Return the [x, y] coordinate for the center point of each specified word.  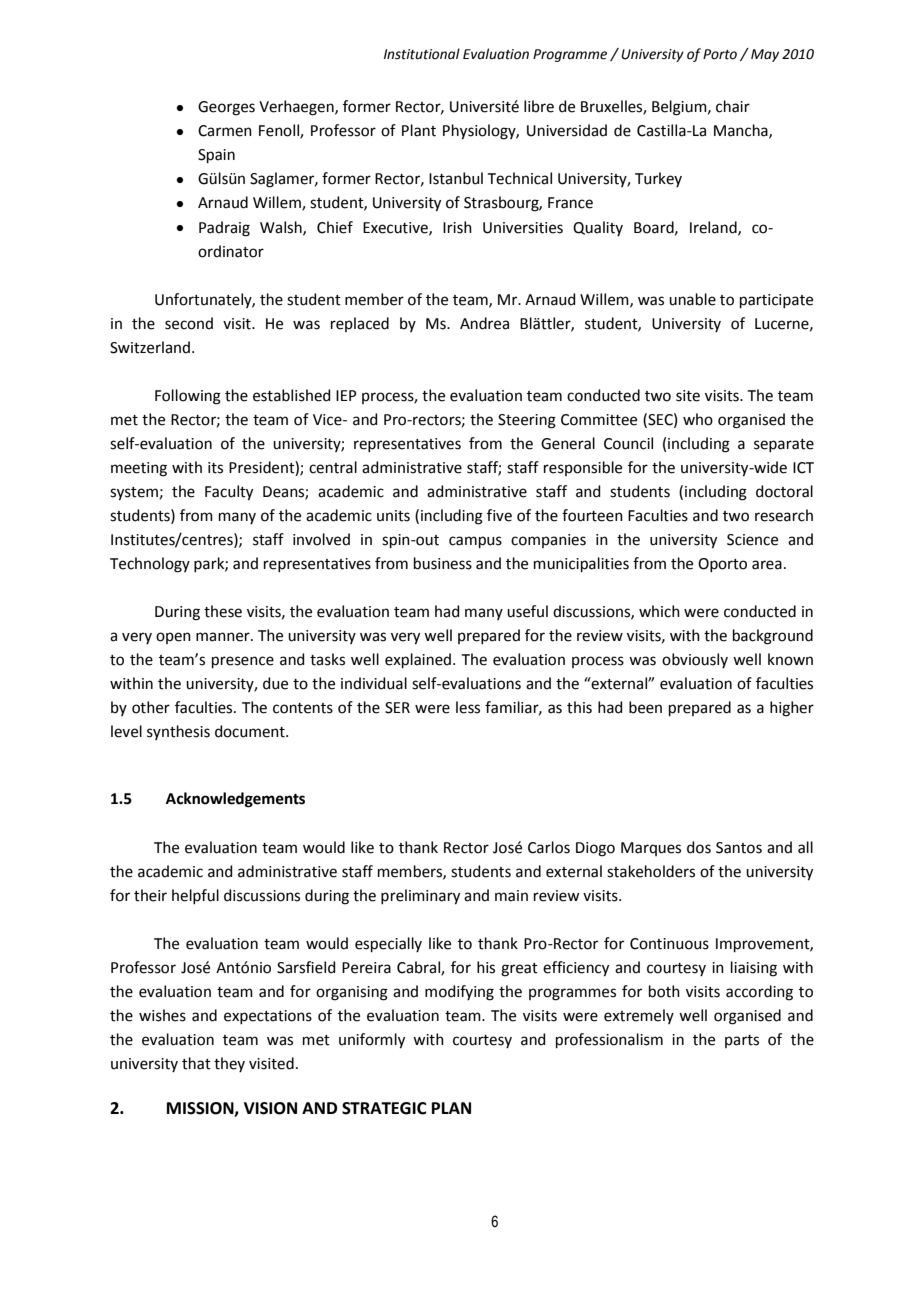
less [468, 707]
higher [792, 709]
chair [733, 106]
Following [188, 397]
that [196, 1063]
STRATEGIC [384, 1108]
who [698, 419]
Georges [226, 108]
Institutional [422, 54]
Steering [527, 421]
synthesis [178, 732]
